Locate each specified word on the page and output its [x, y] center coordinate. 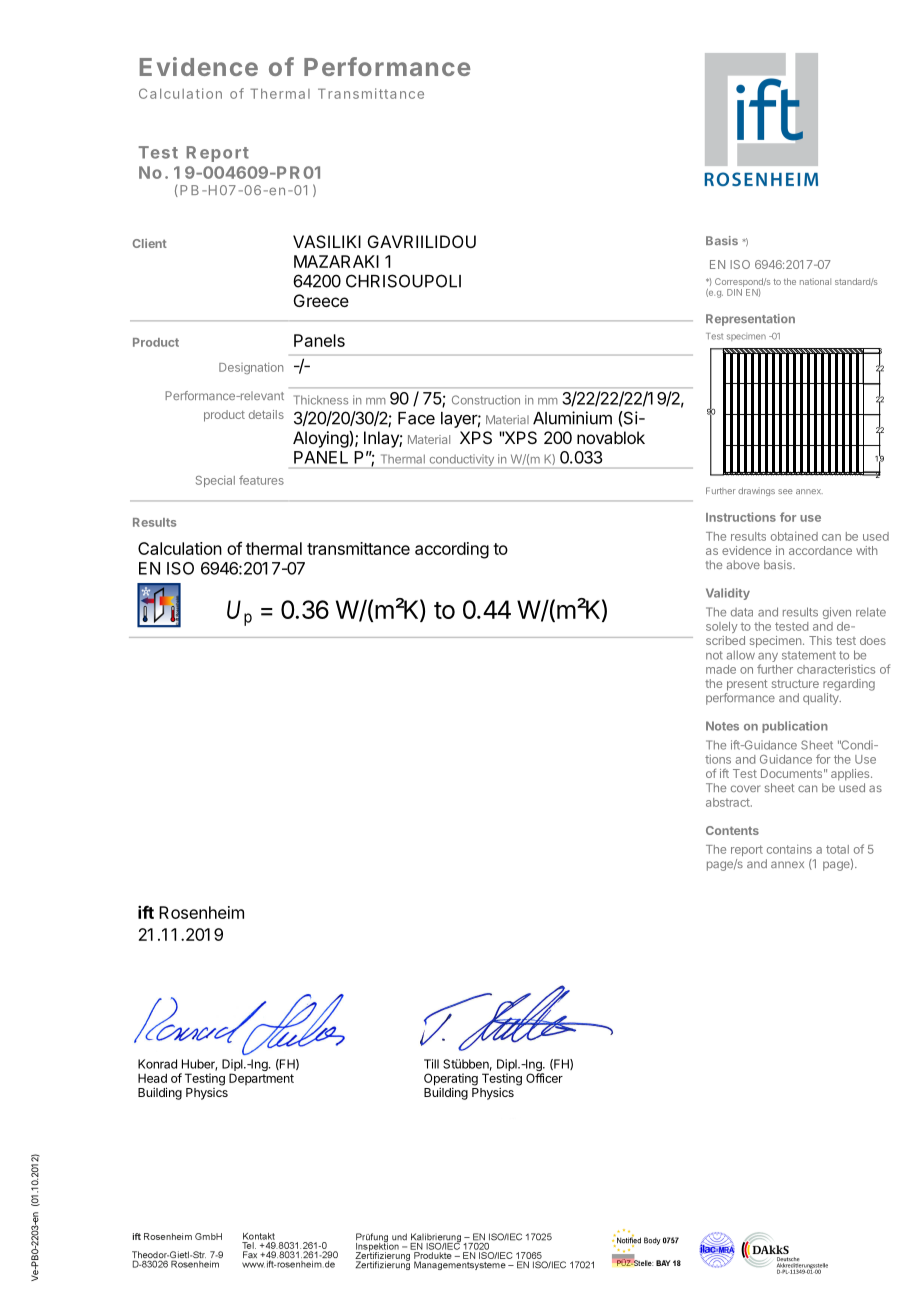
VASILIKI [327, 241]
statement [809, 655]
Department [261, 1079]
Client [149, 243]
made [721, 669]
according [452, 550]
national [815, 281]
